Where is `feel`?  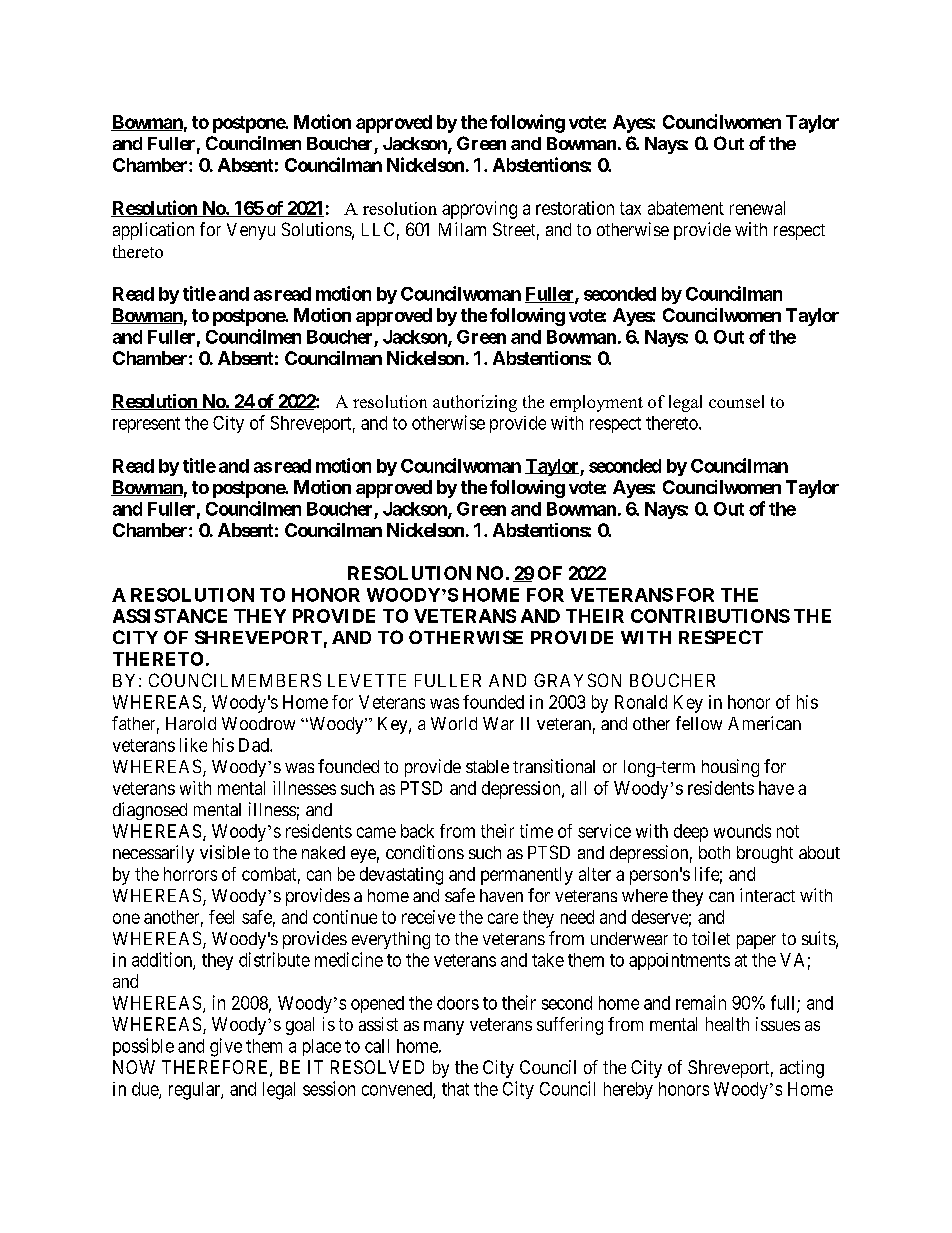
feel is located at coordinates (221, 917).
